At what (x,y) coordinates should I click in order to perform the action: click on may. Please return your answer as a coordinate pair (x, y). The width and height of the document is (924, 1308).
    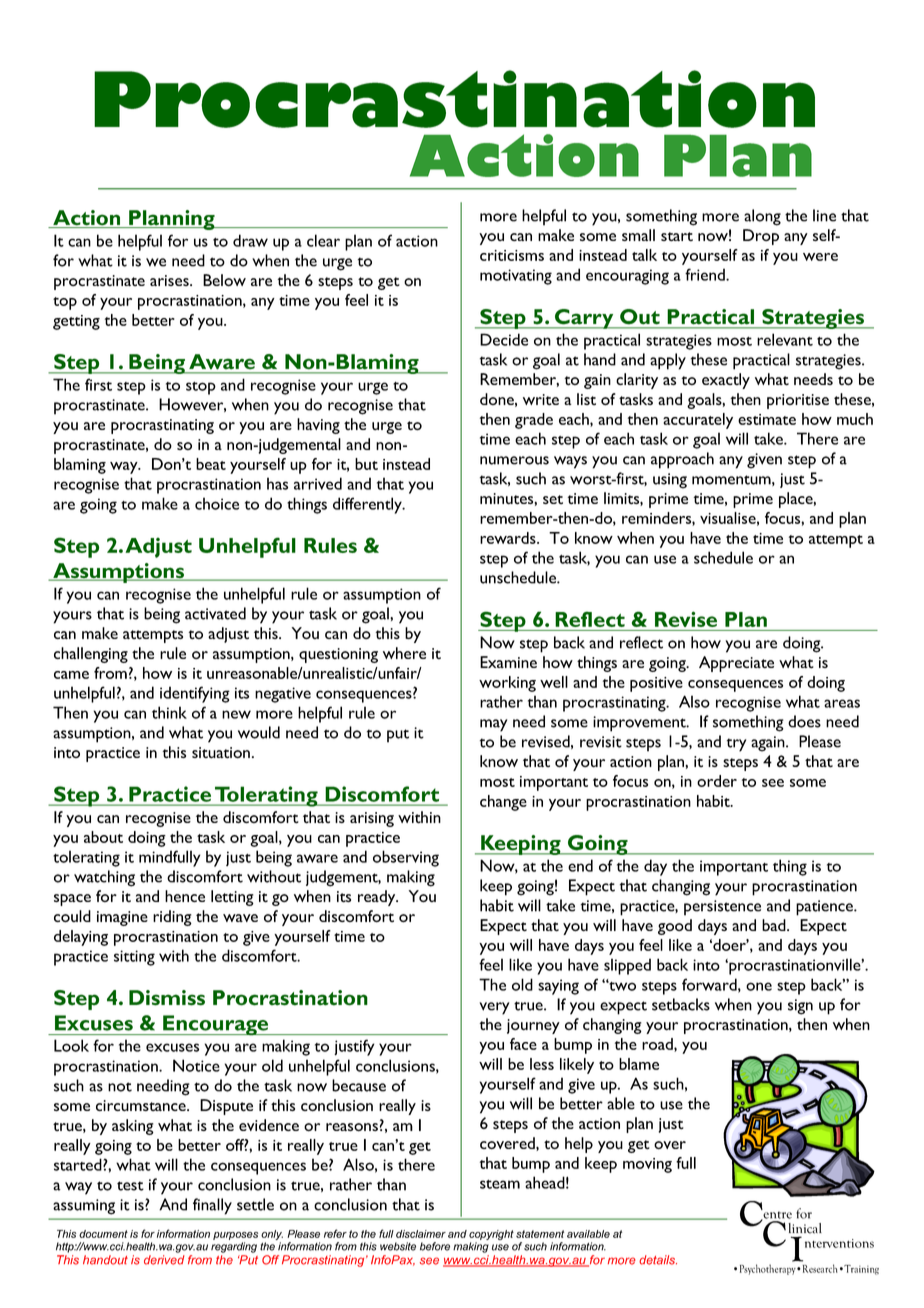
    Looking at the image, I should click on (494, 725).
